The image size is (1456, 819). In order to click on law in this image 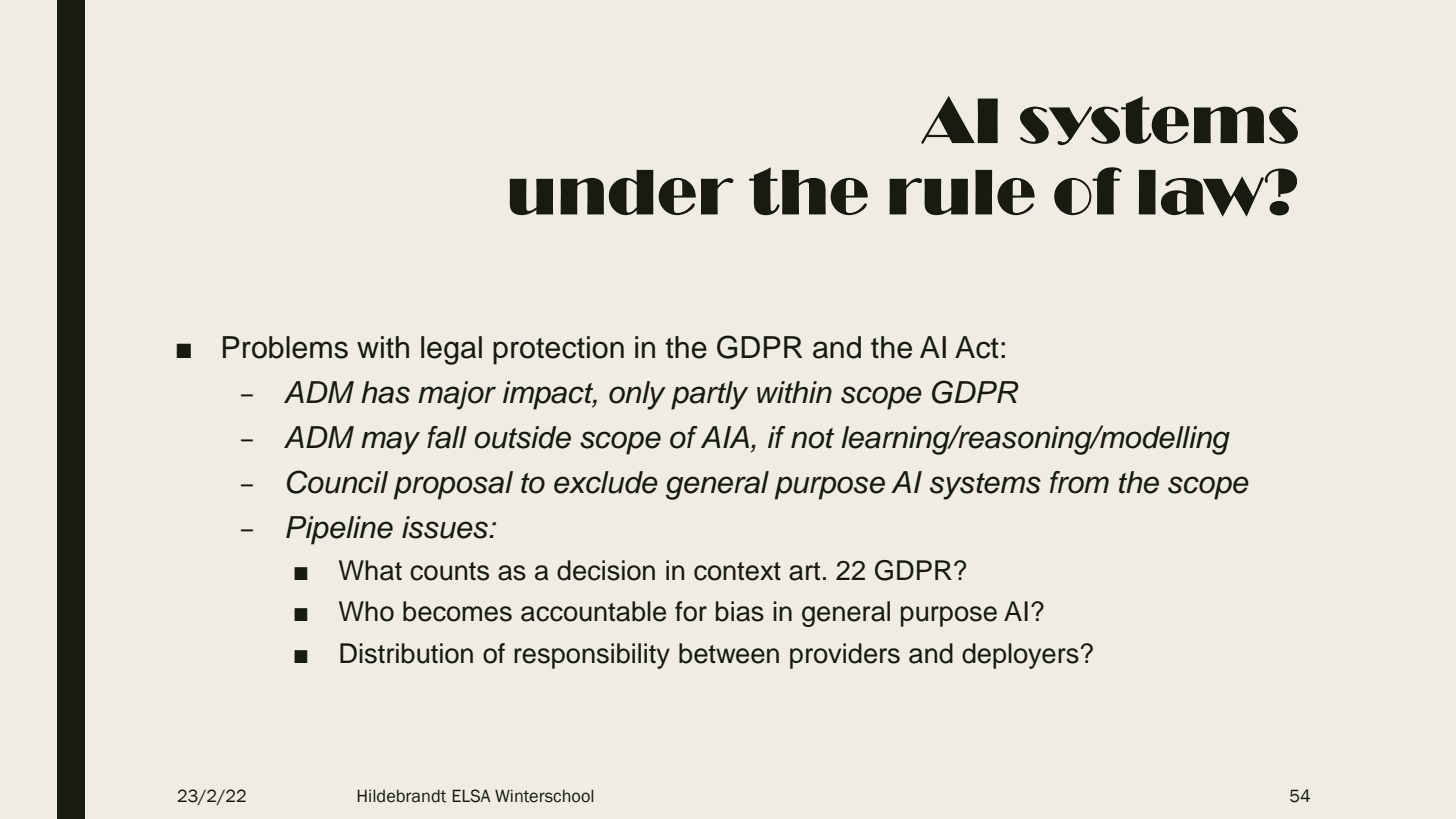, I will do `click(1202, 193)`.
